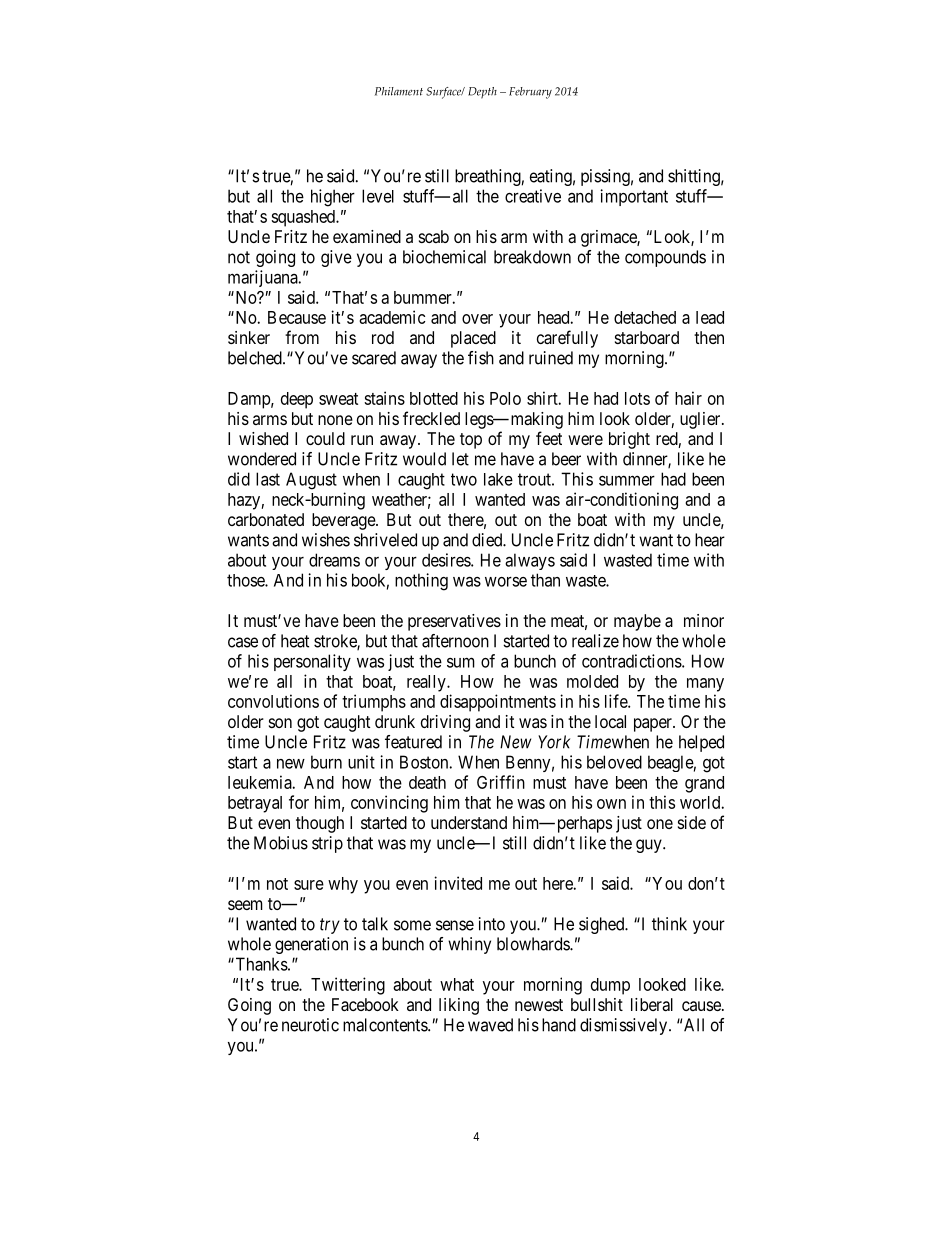 The image size is (952, 1233). I want to click on worse, so click(506, 582).
